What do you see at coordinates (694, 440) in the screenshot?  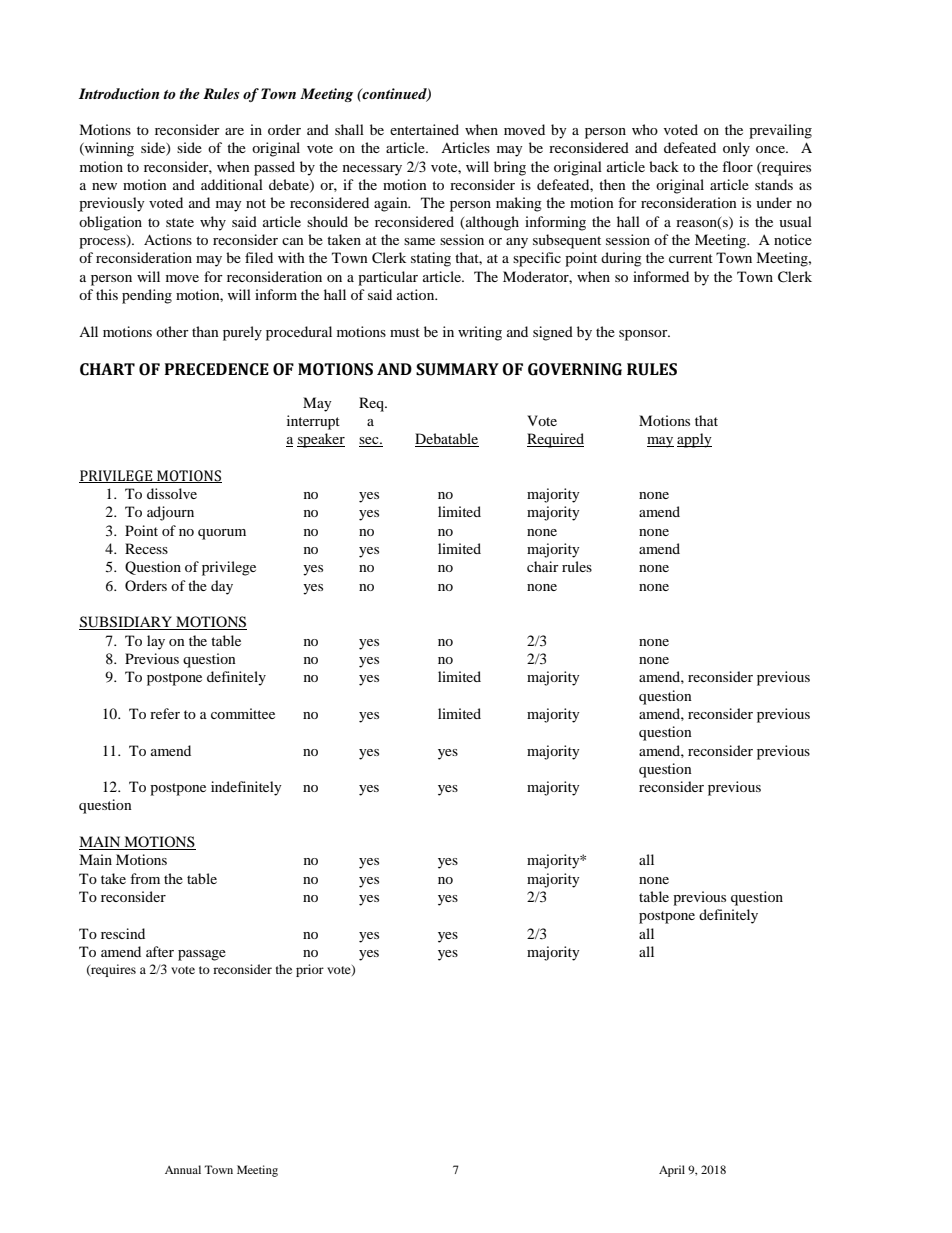 I see `apply` at bounding box center [694, 440].
